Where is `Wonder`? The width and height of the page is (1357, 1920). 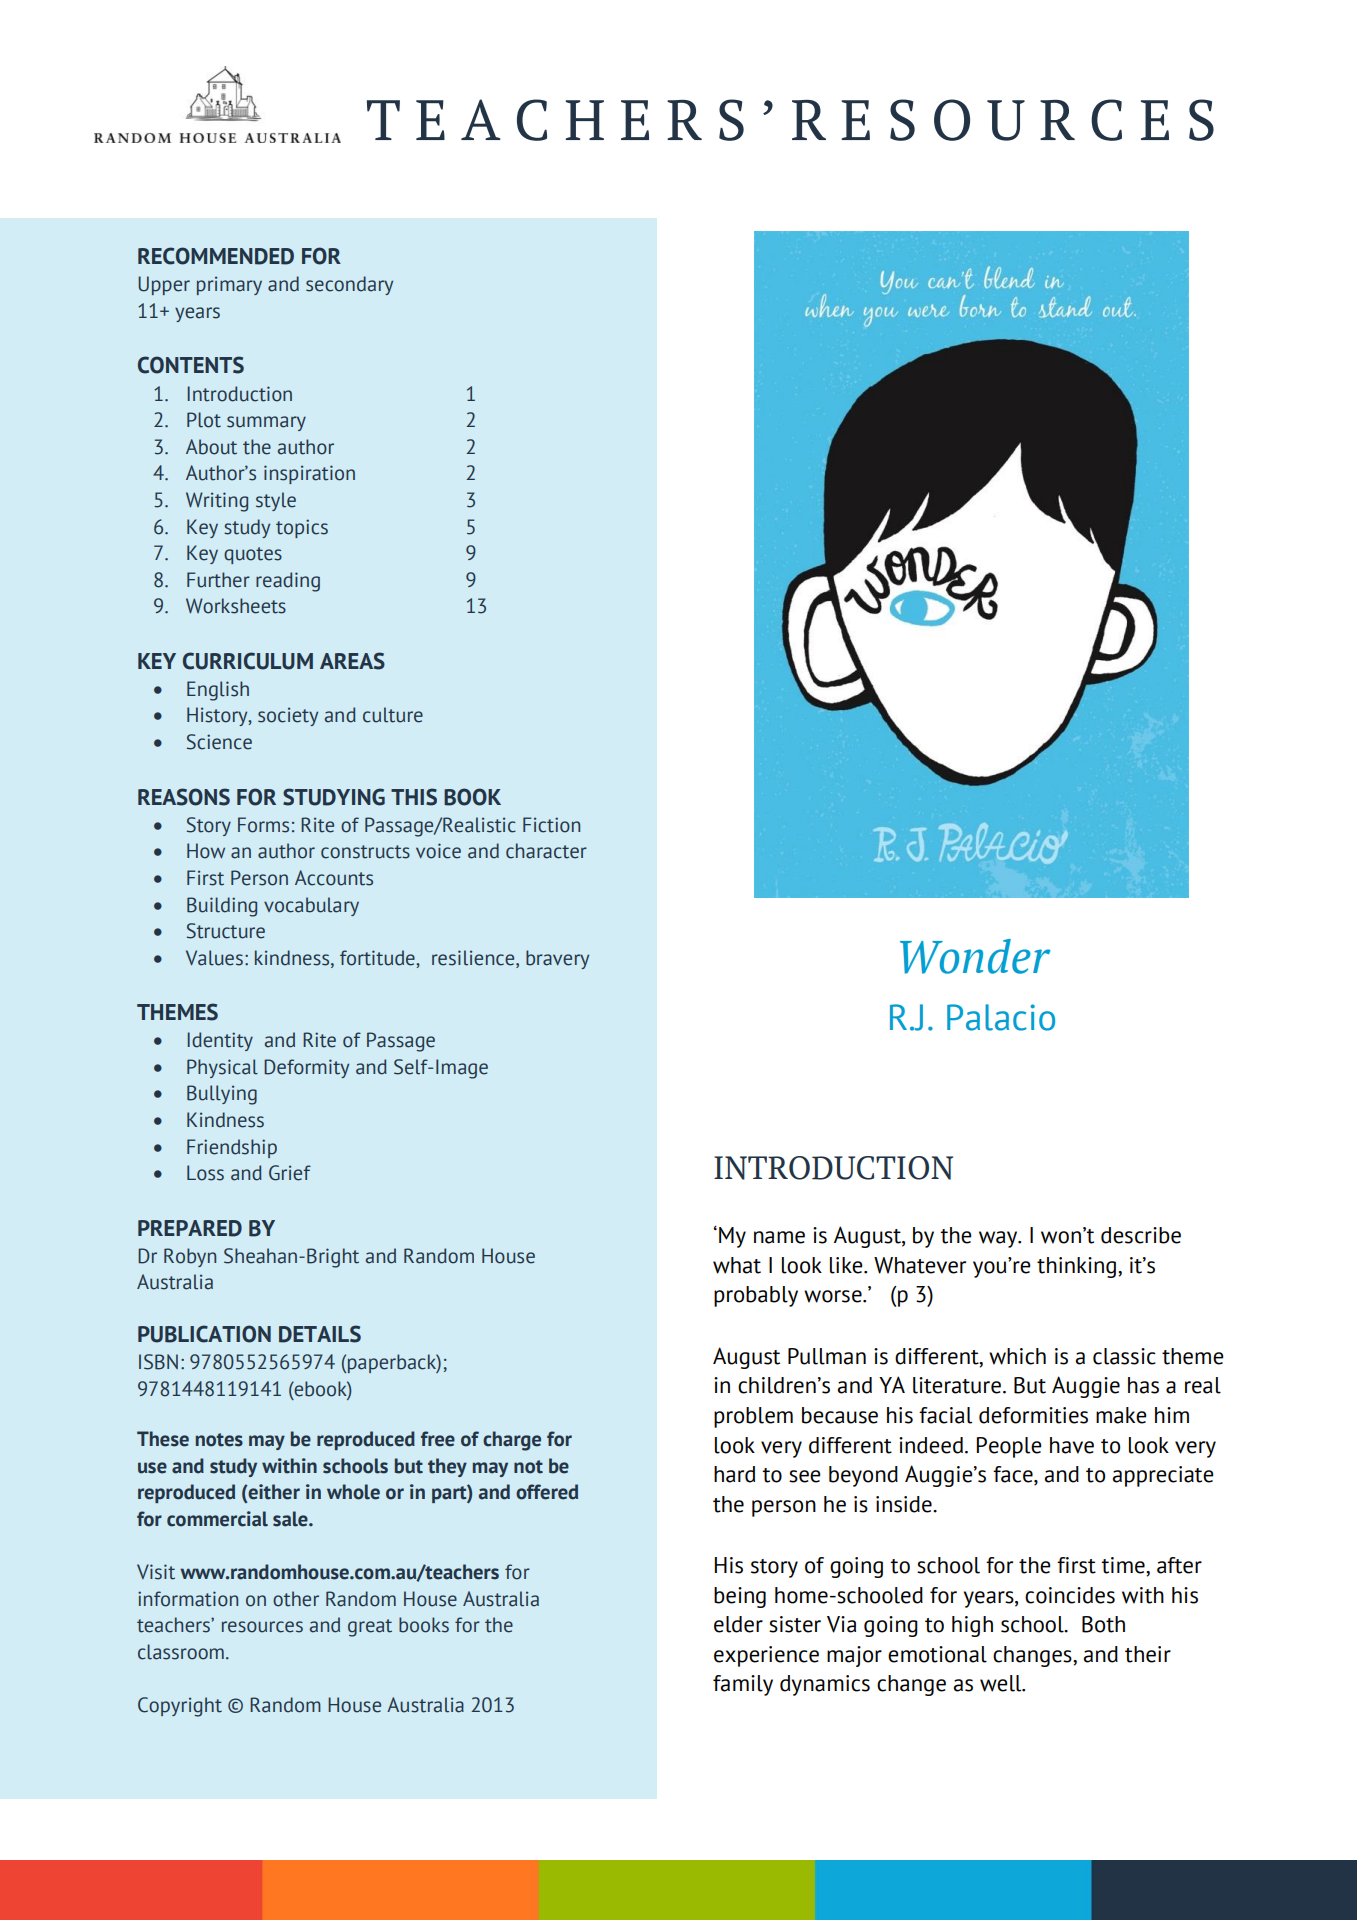 Wonder is located at coordinates (975, 956).
